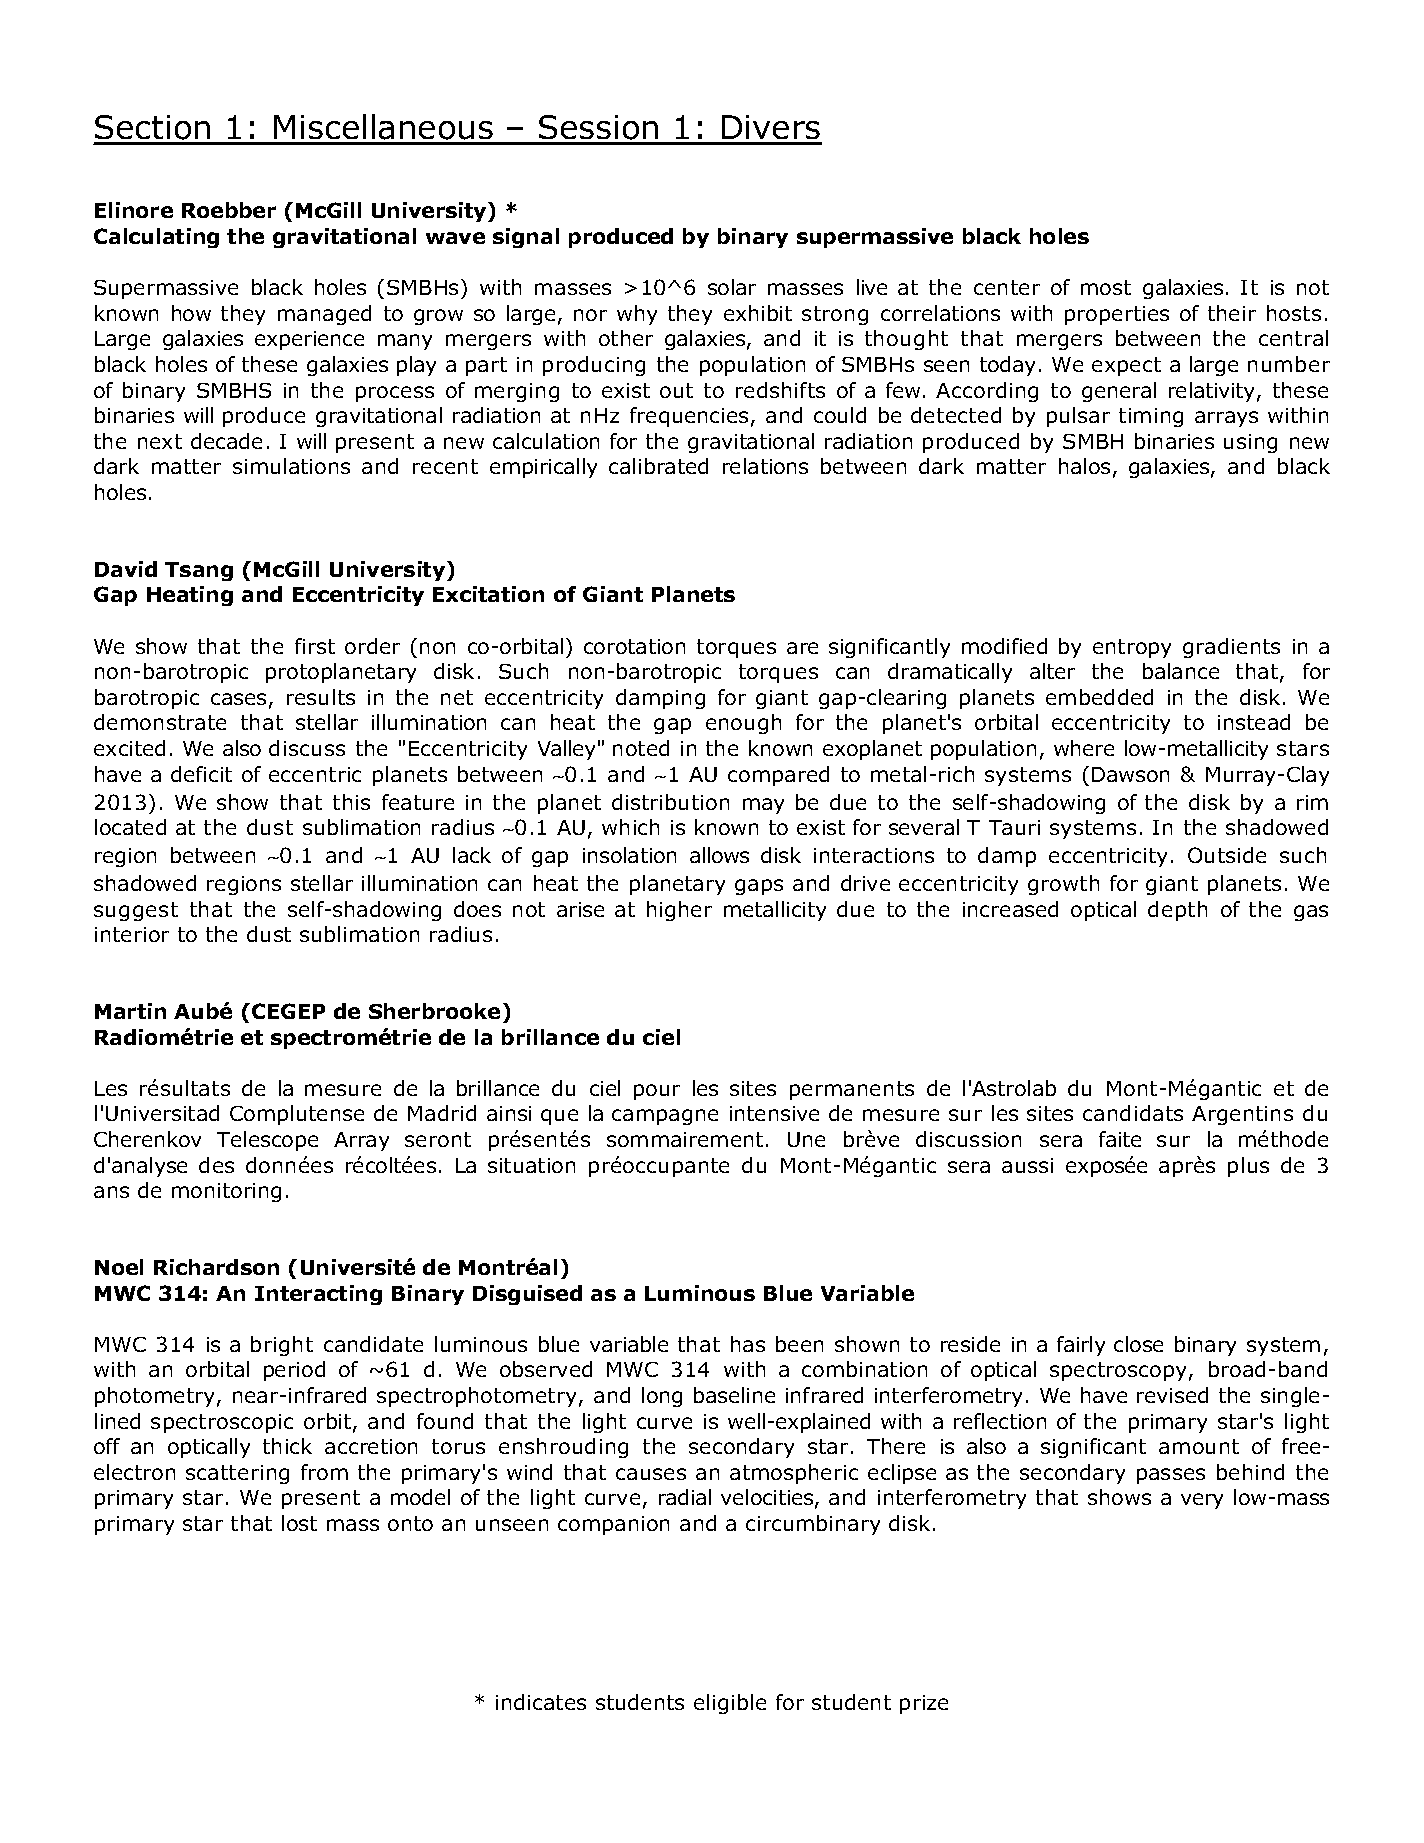  What do you see at coordinates (806, 1139) in the document?
I see `Une` at bounding box center [806, 1139].
